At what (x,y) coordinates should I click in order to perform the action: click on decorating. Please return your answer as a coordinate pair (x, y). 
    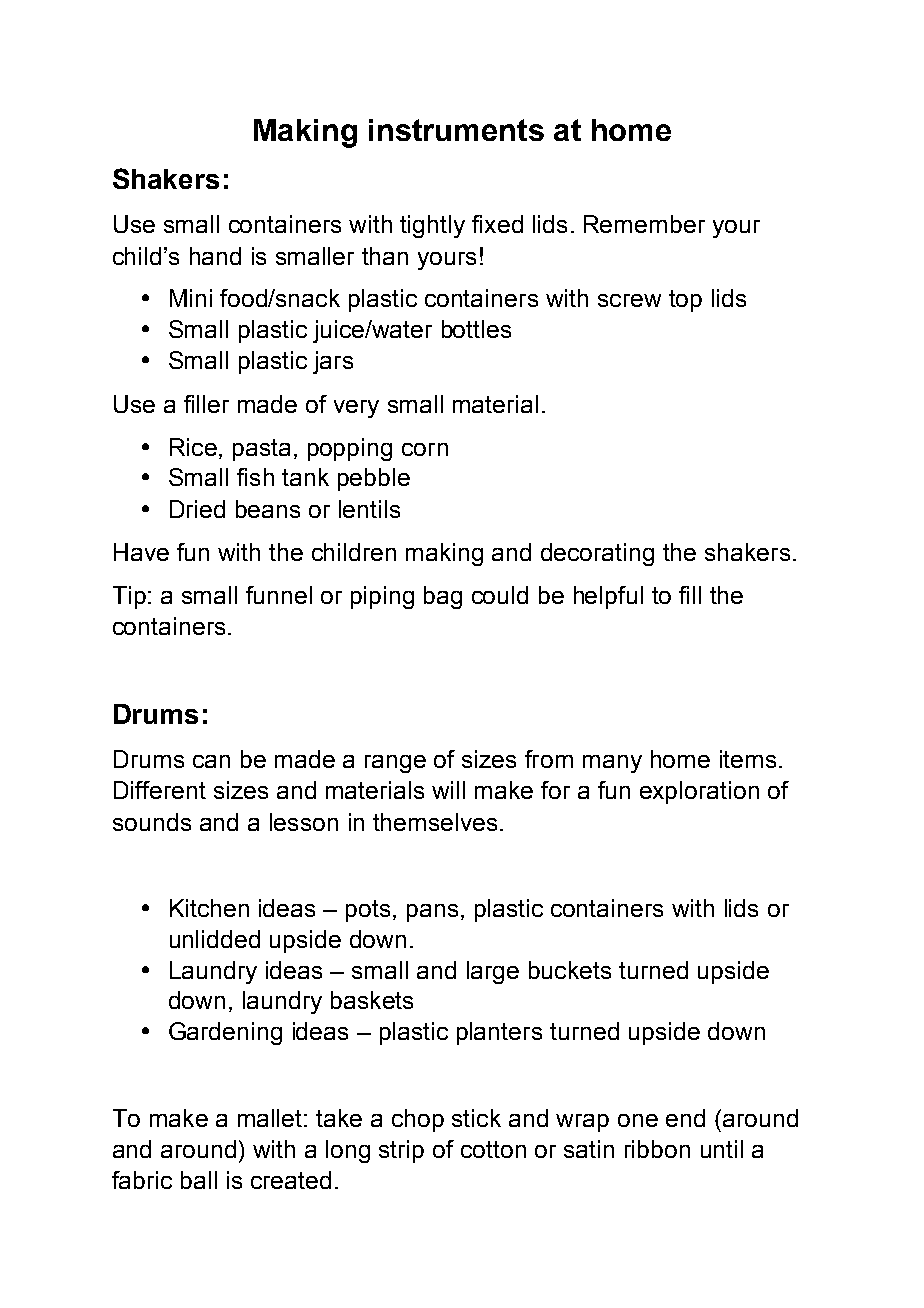
    Looking at the image, I should click on (597, 554).
